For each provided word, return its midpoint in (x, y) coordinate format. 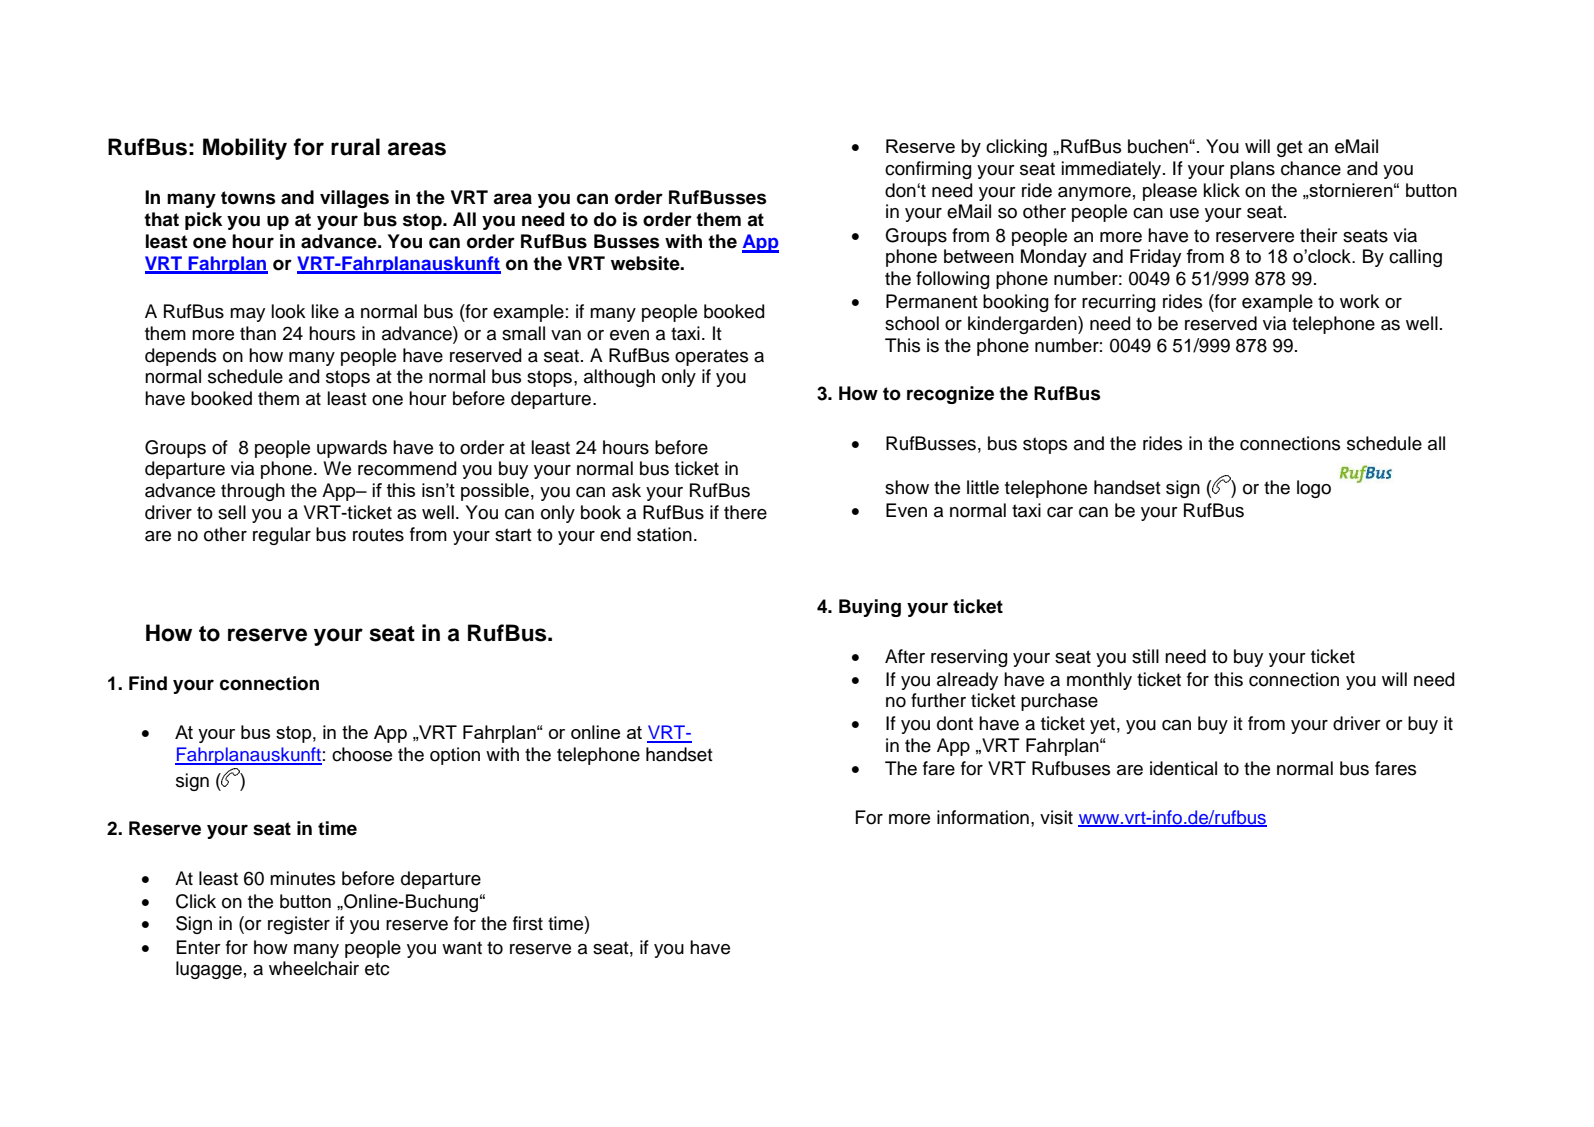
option (455, 756)
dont (955, 723)
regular (282, 536)
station (664, 534)
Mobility (245, 149)
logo (1314, 489)
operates (711, 357)
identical (1183, 768)
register (299, 925)
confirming (928, 170)
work (1360, 301)
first (528, 923)
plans (1252, 170)
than (258, 333)
